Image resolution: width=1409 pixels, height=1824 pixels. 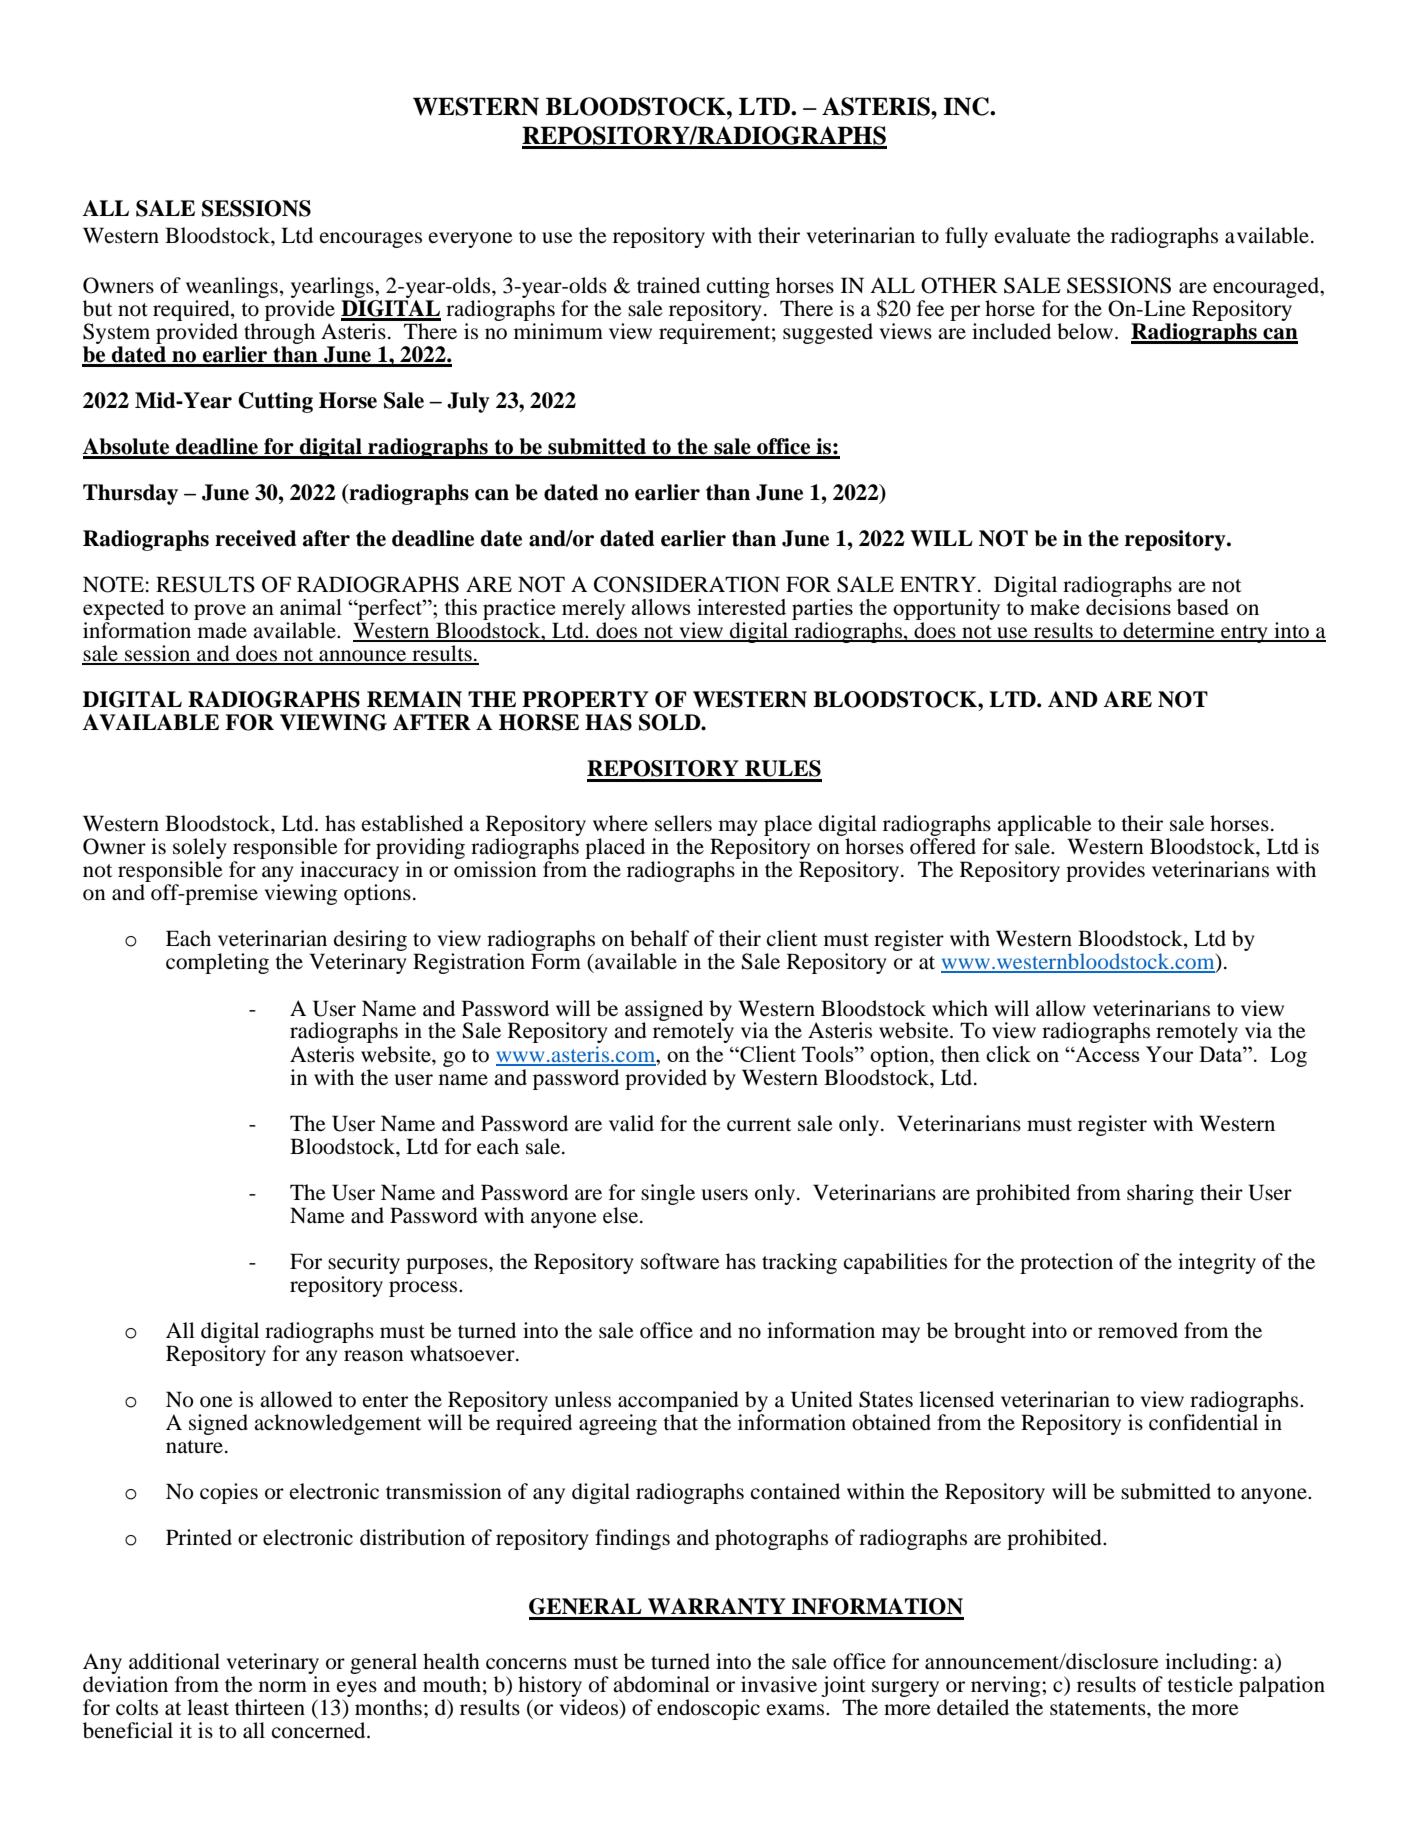 I want to click on through, so click(x=279, y=333).
